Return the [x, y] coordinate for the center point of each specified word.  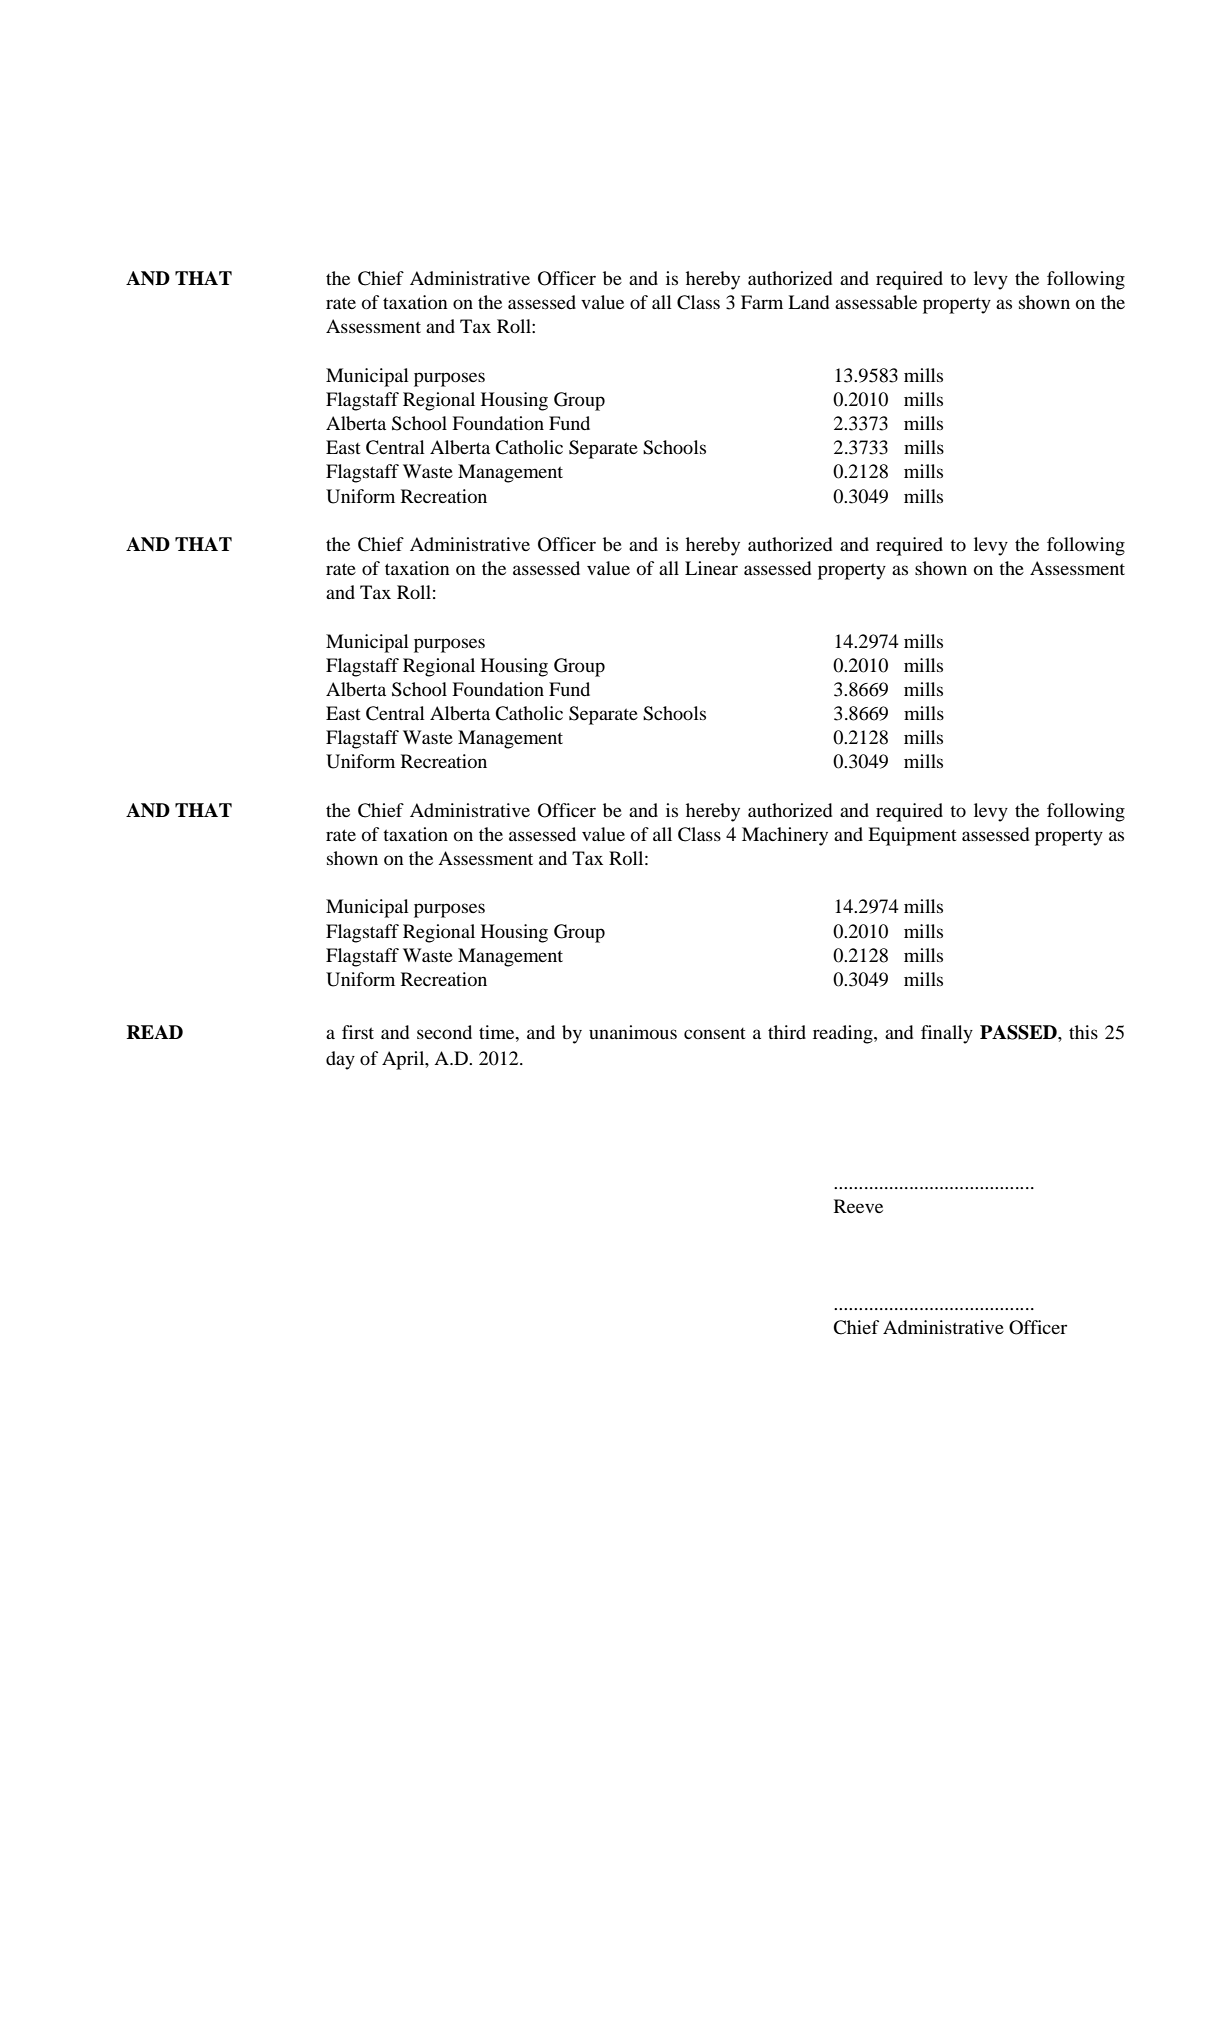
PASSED [1019, 1032]
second [444, 1032]
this [1083, 1032]
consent [715, 1033]
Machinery [785, 836]
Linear [711, 568]
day [340, 1060]
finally [947, 1034]
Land [808, 302]
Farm [762, 302]
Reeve [858, 1206]
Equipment [912, 836]
